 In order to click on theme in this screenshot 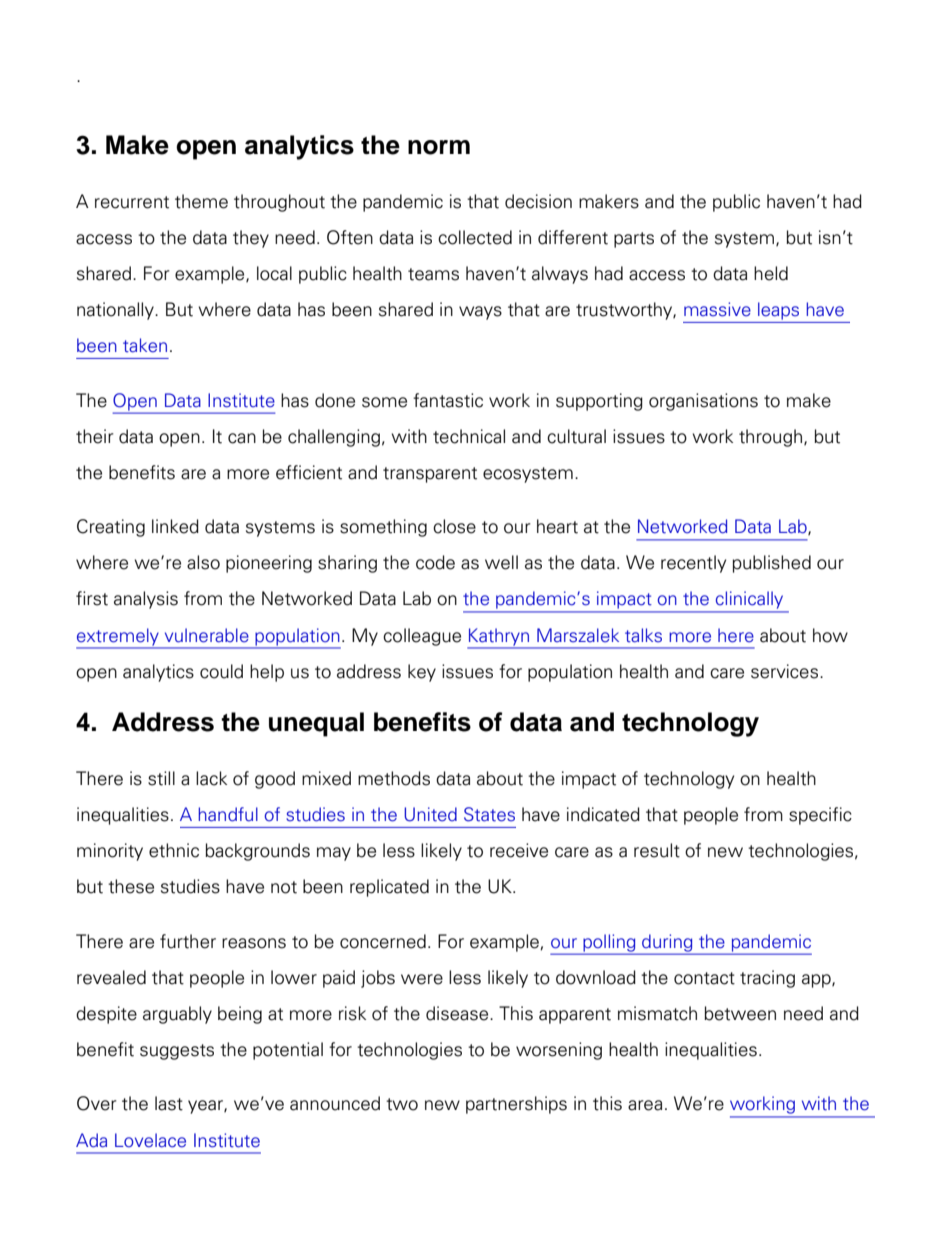, I will do `click(201, 201)`.
